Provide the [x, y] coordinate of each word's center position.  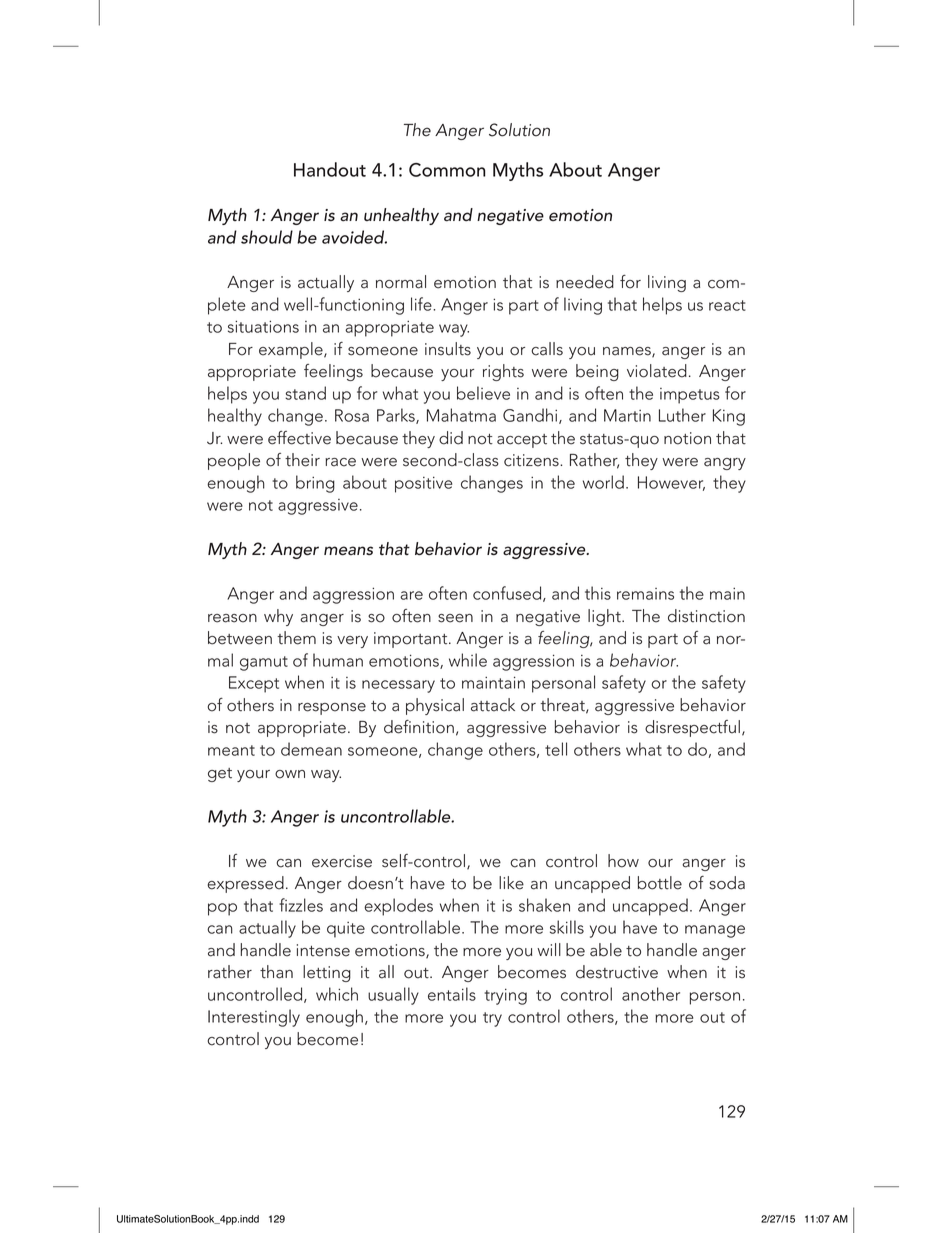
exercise [342, 861]
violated [657, 371]
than [276, 972]
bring [315, 484]
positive [423, 484]
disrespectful [692, 728]
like [511, 883]
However [671, 483]
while [468, 660]
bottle [660, 883]
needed [585, 282]
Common [447, 170]
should [267, 237]
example [292, 350]
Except [254, 684]
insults [448, 349]
